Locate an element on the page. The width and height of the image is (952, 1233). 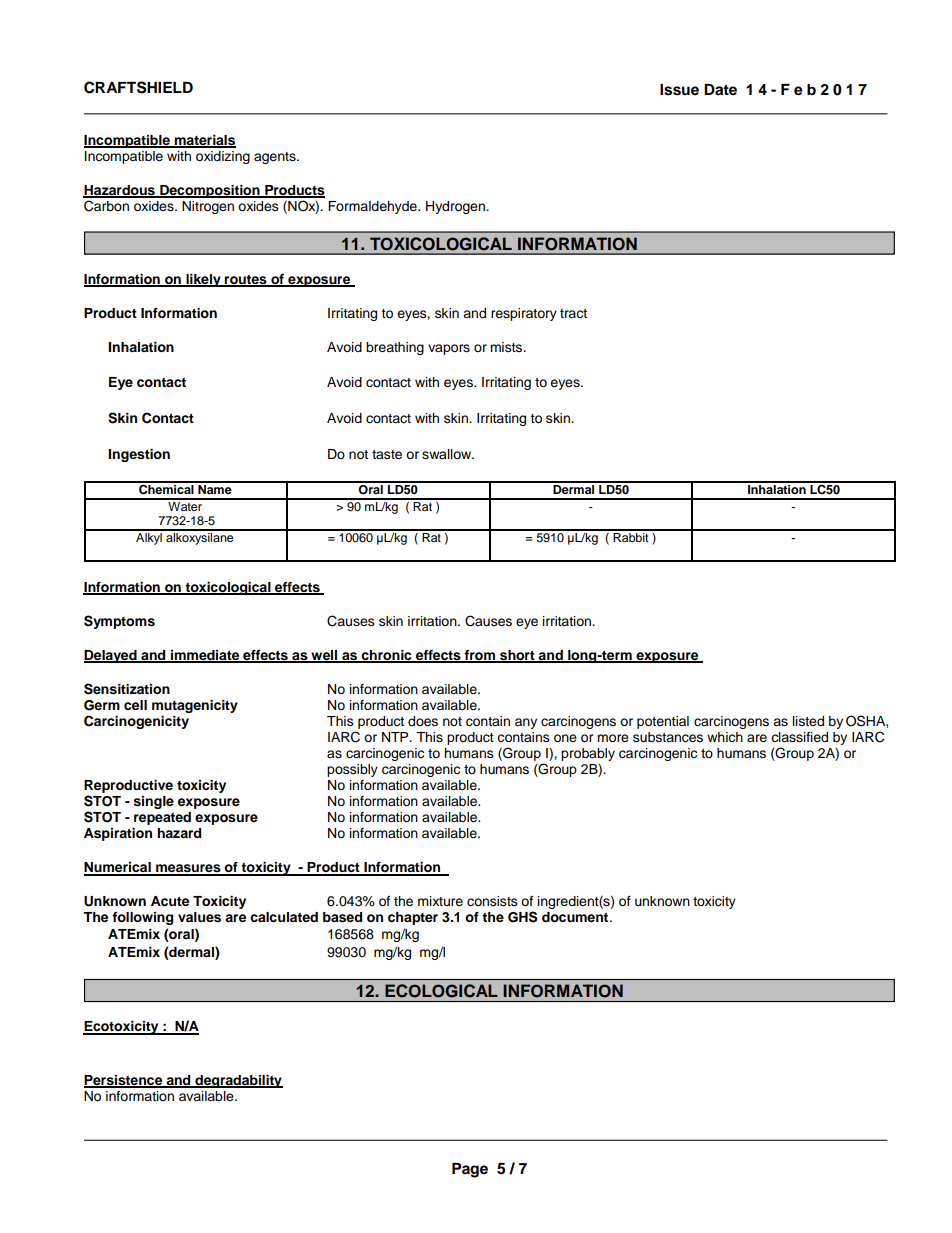
materials is located at coordinates (204, 141).
